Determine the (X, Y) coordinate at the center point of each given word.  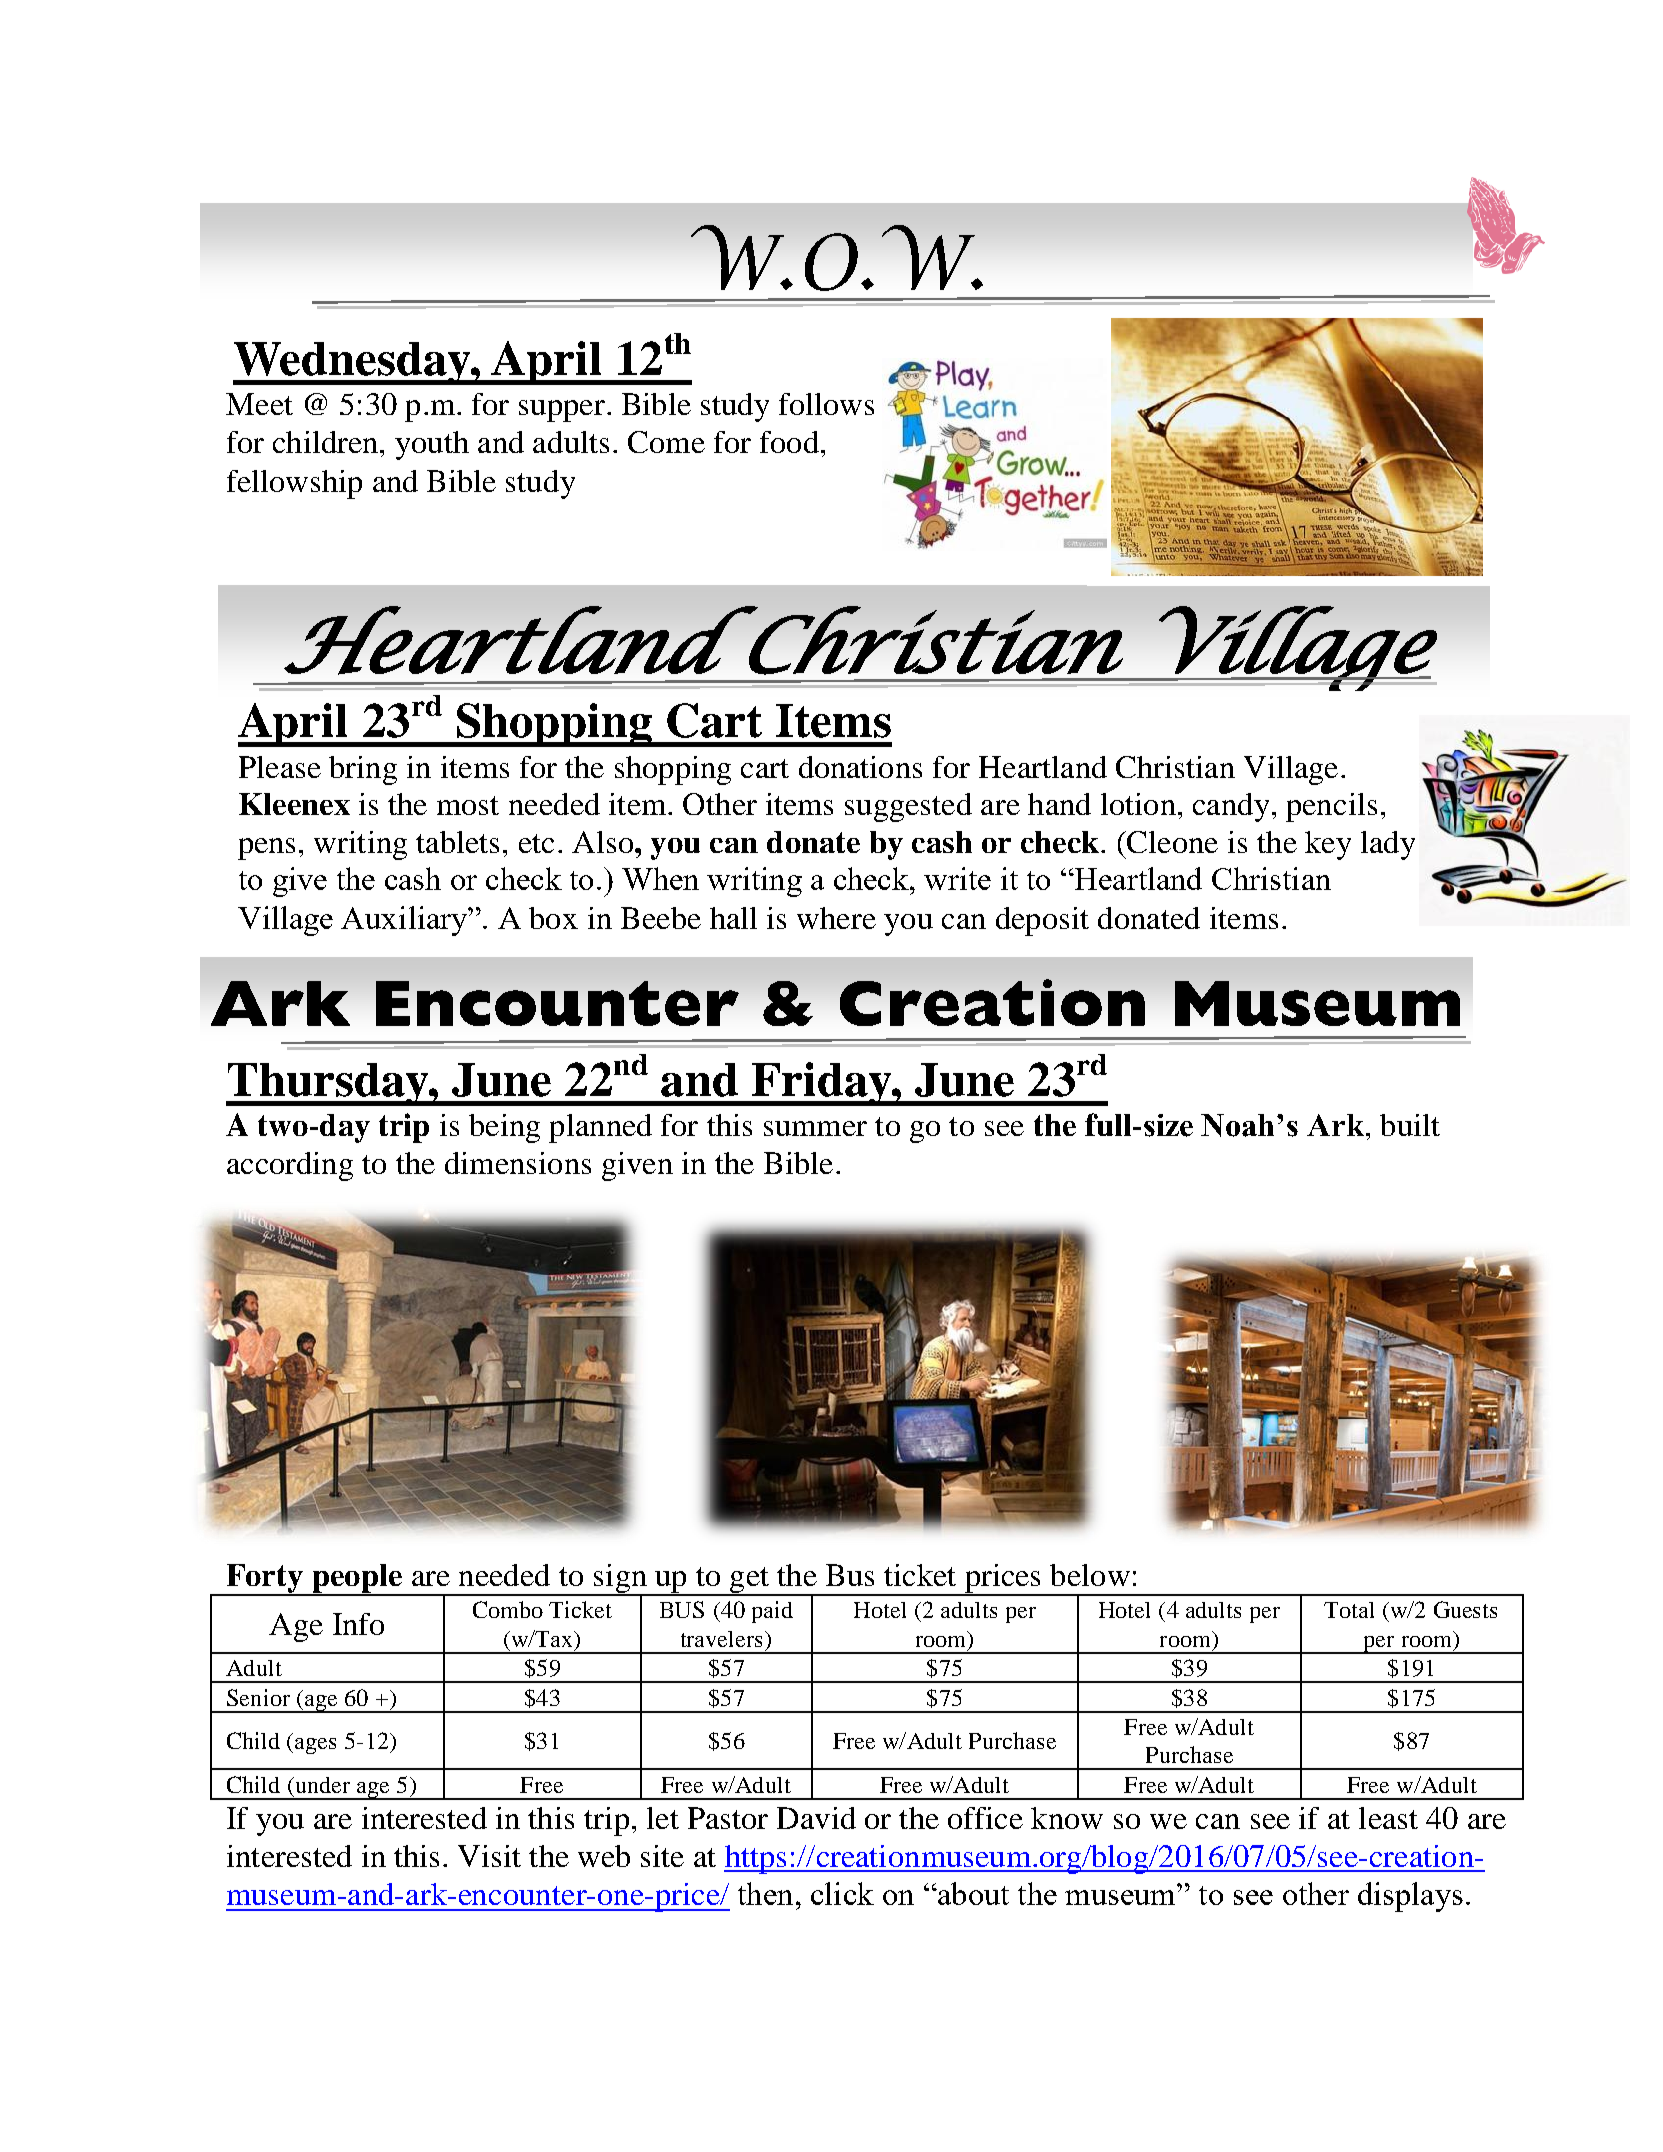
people (357, 1580)
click (842, 1893)
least (1388, 1818)
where (836, 918)
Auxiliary (405, 921)
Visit (489, 1856)
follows (826, 404)
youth (432, 445)
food (789, 442)
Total (1349, 1610)
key (1328, 845)
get (750, 1581)
